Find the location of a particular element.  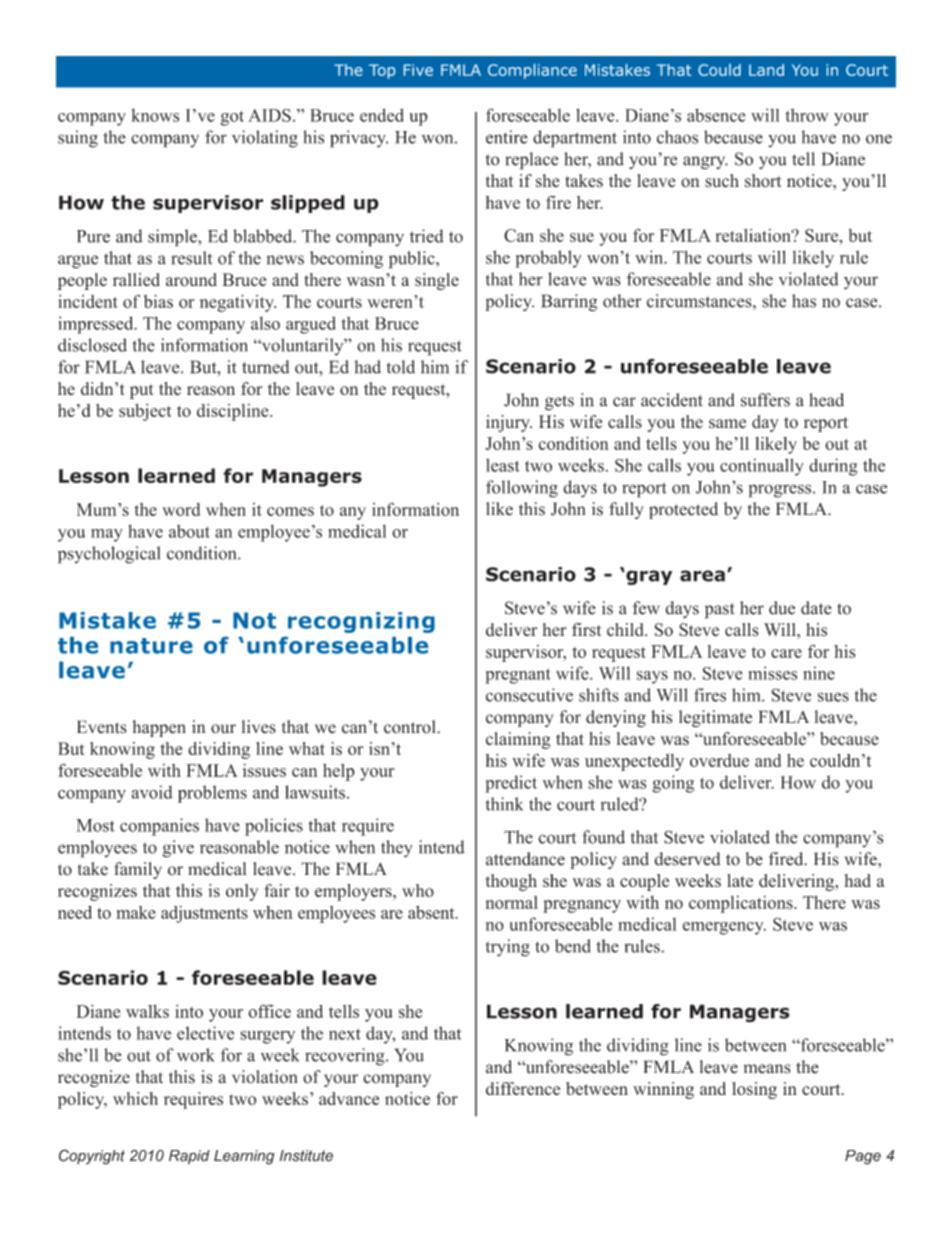

date is located at coordinates (816, 608).
